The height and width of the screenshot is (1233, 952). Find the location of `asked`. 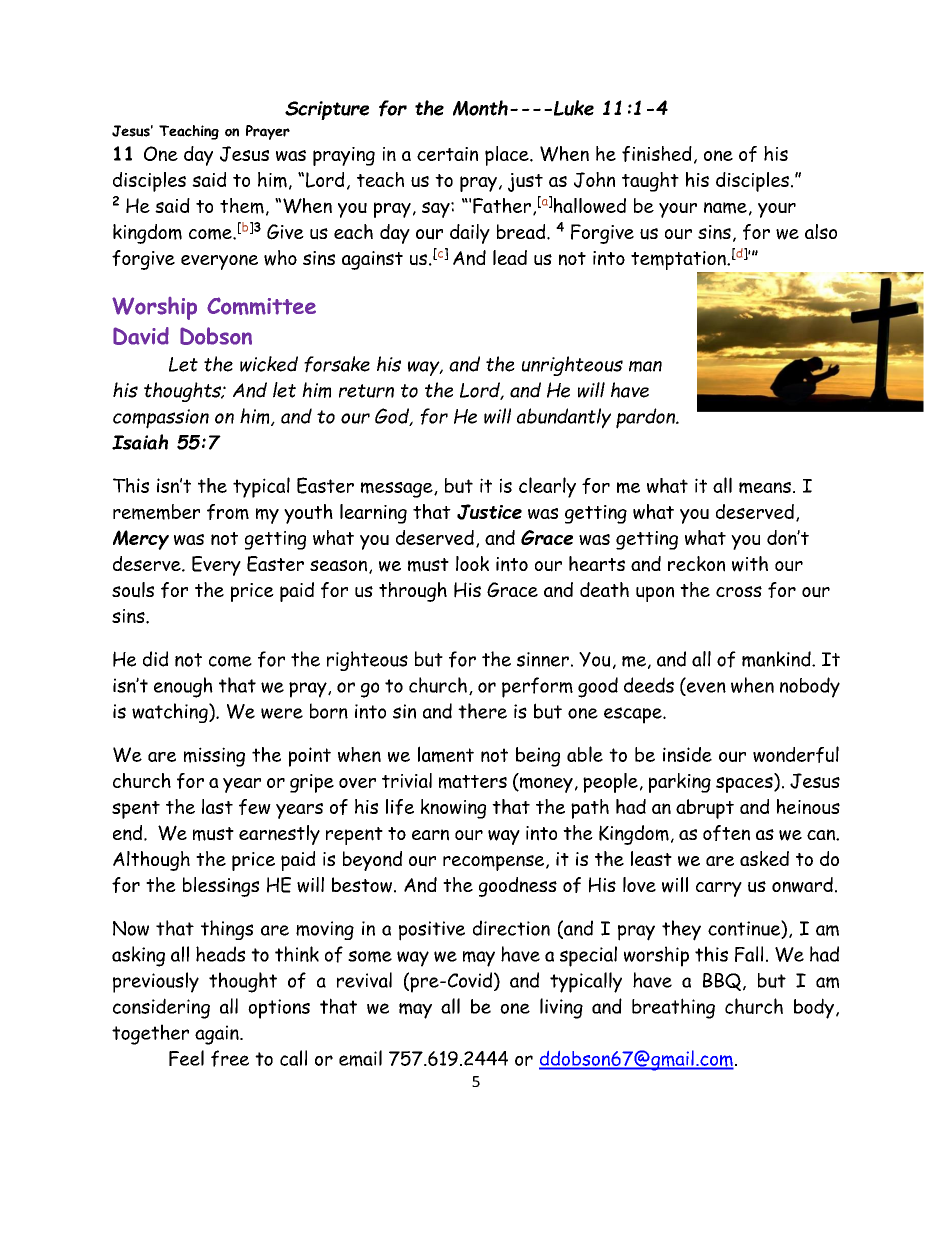

asked is located at coordinates (764, 858).
